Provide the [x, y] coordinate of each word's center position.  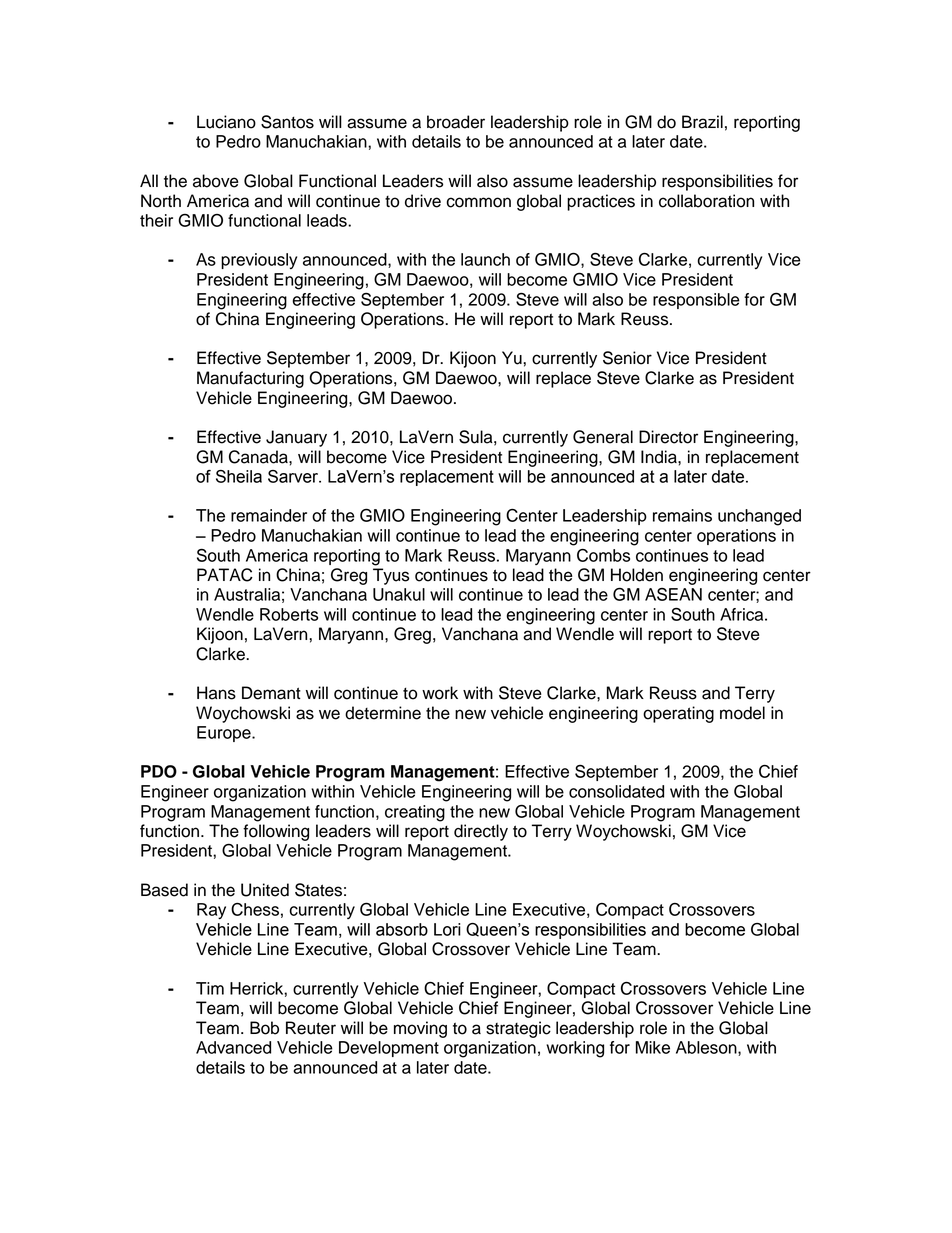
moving [420, 1029]
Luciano [226, 122]
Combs [603, 555]
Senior [627, 358]
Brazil [702, 122]
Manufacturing [250, 379]
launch [485, 259]
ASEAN [673, 594]
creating [415, 813]
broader [456, 122]
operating [678, 714]
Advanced [233, 1047]
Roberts [289, 614]
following [276, 832]
